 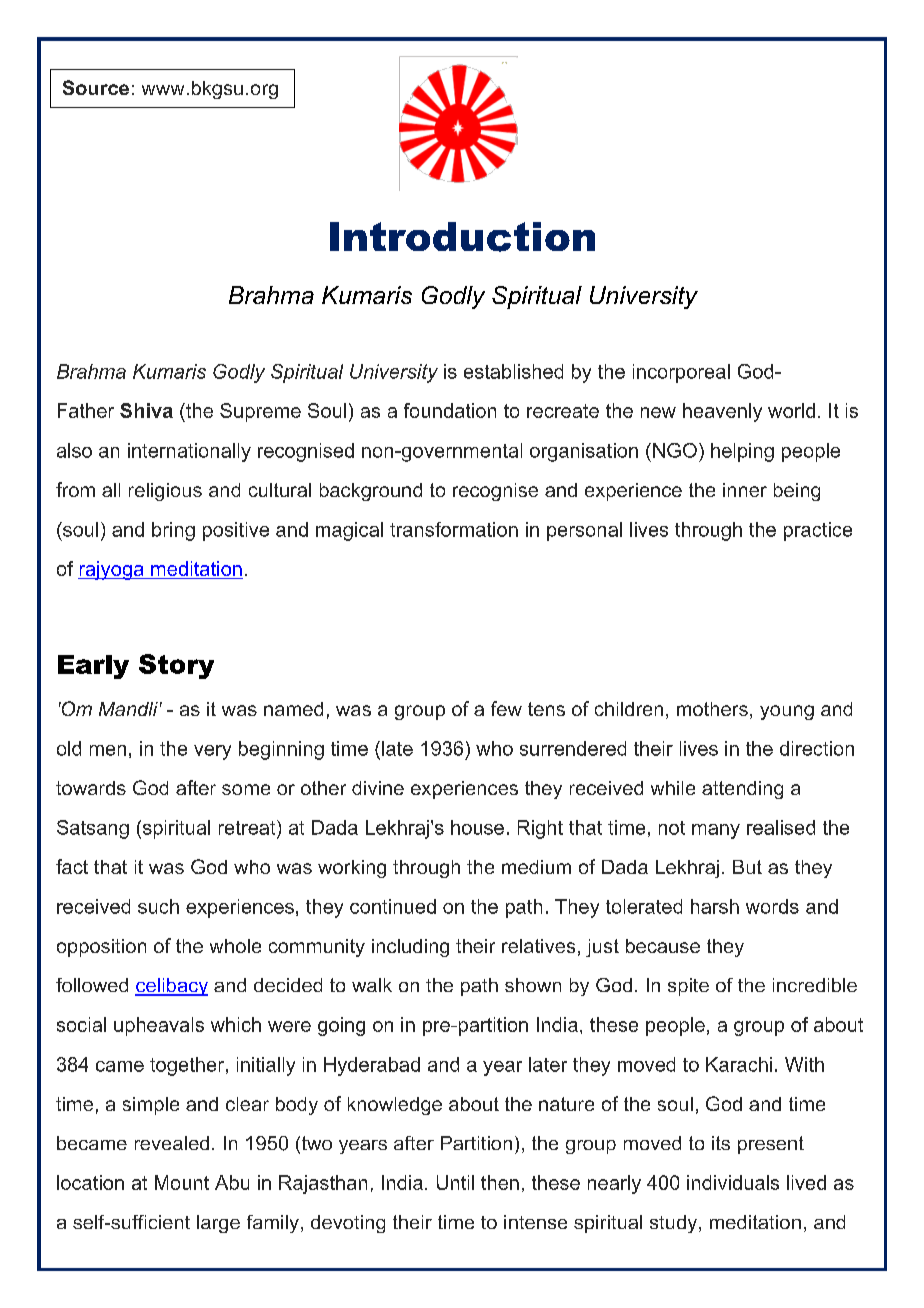 I want to click on Story, so click(x=176, y=666).
